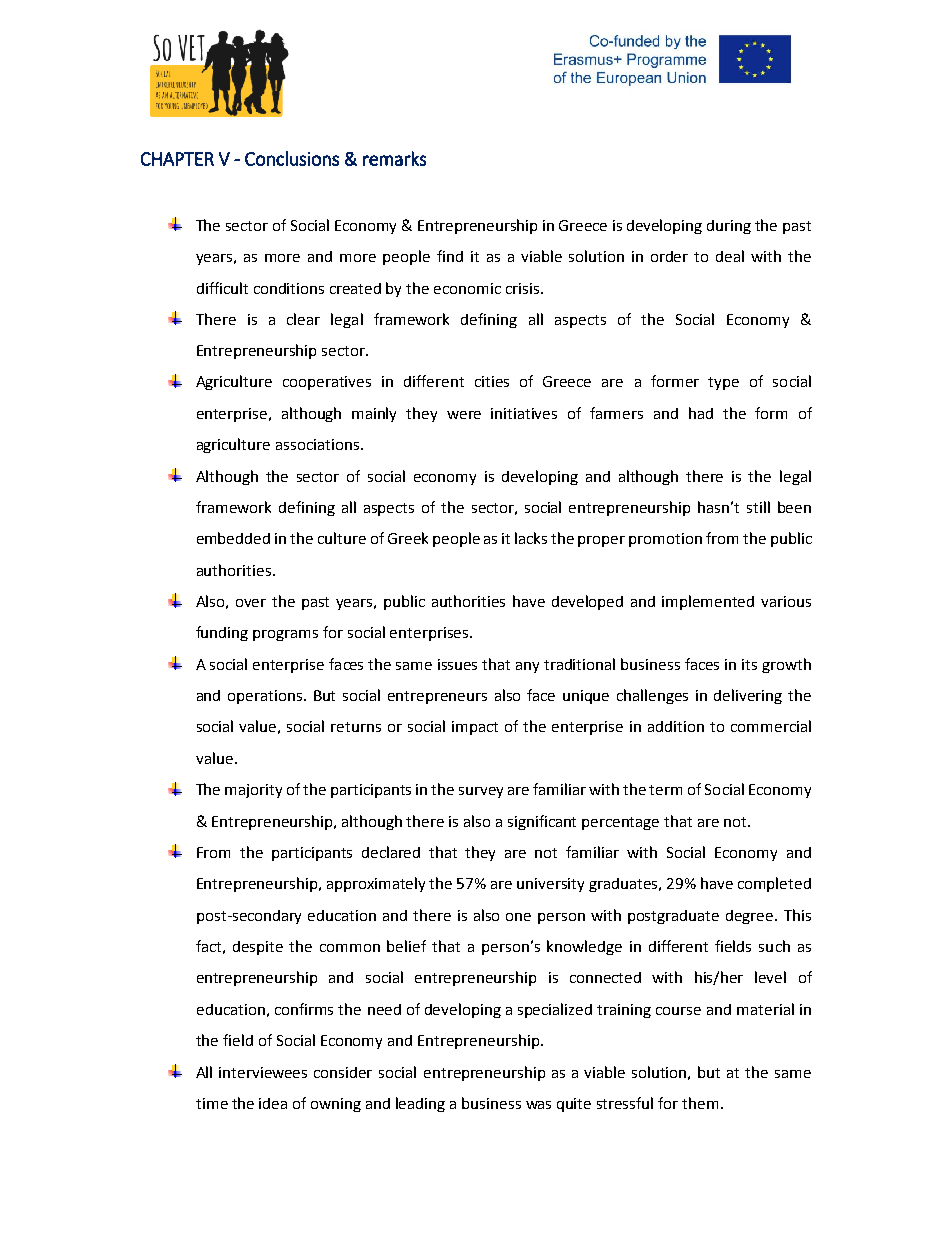 The width and height of the image is (952, 1233). Describe the element at coordinates (708, 602) in the image. I see `implemented` at that location.
